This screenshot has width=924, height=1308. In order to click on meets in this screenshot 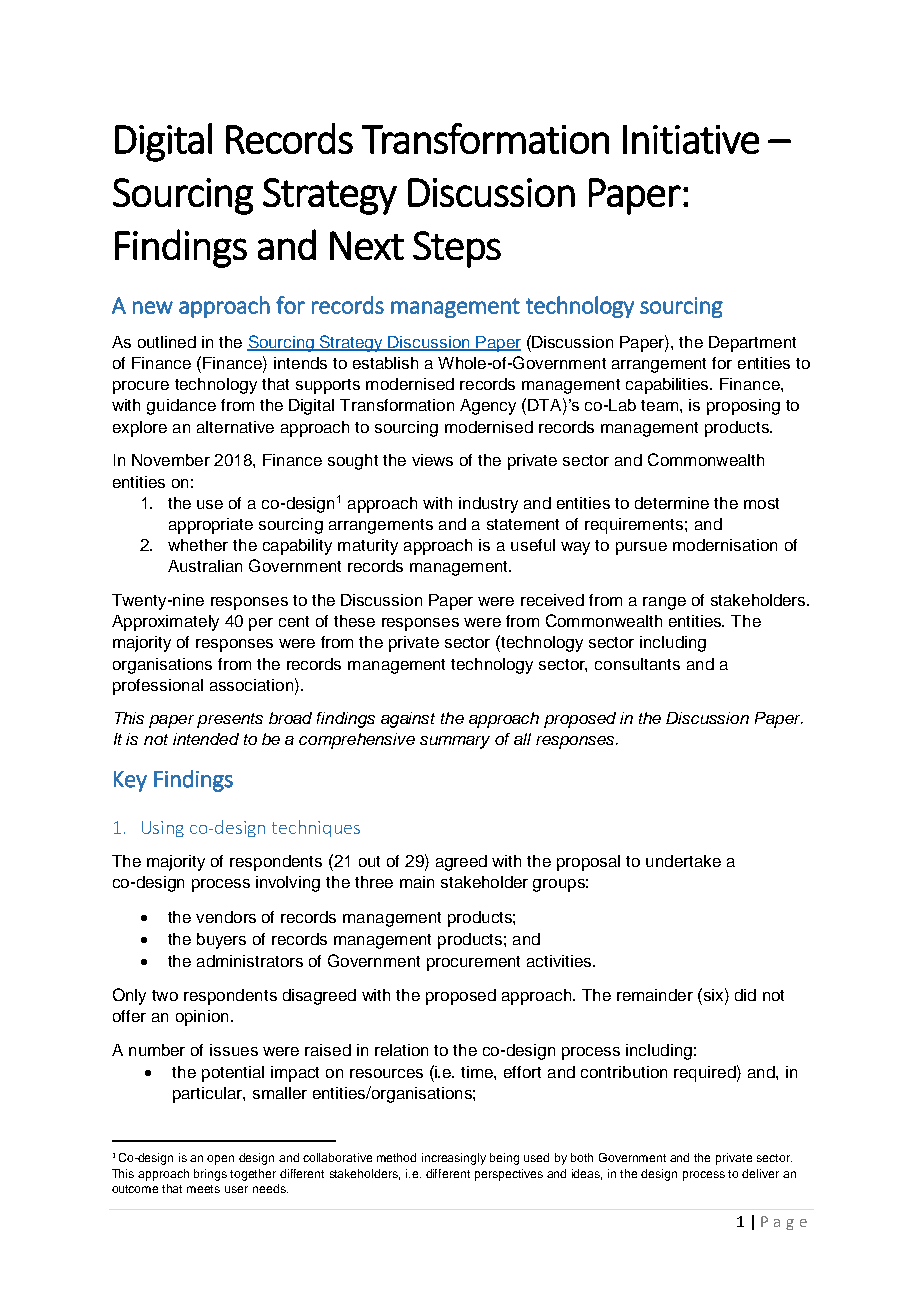, I will do `click(203, 1189)`.
